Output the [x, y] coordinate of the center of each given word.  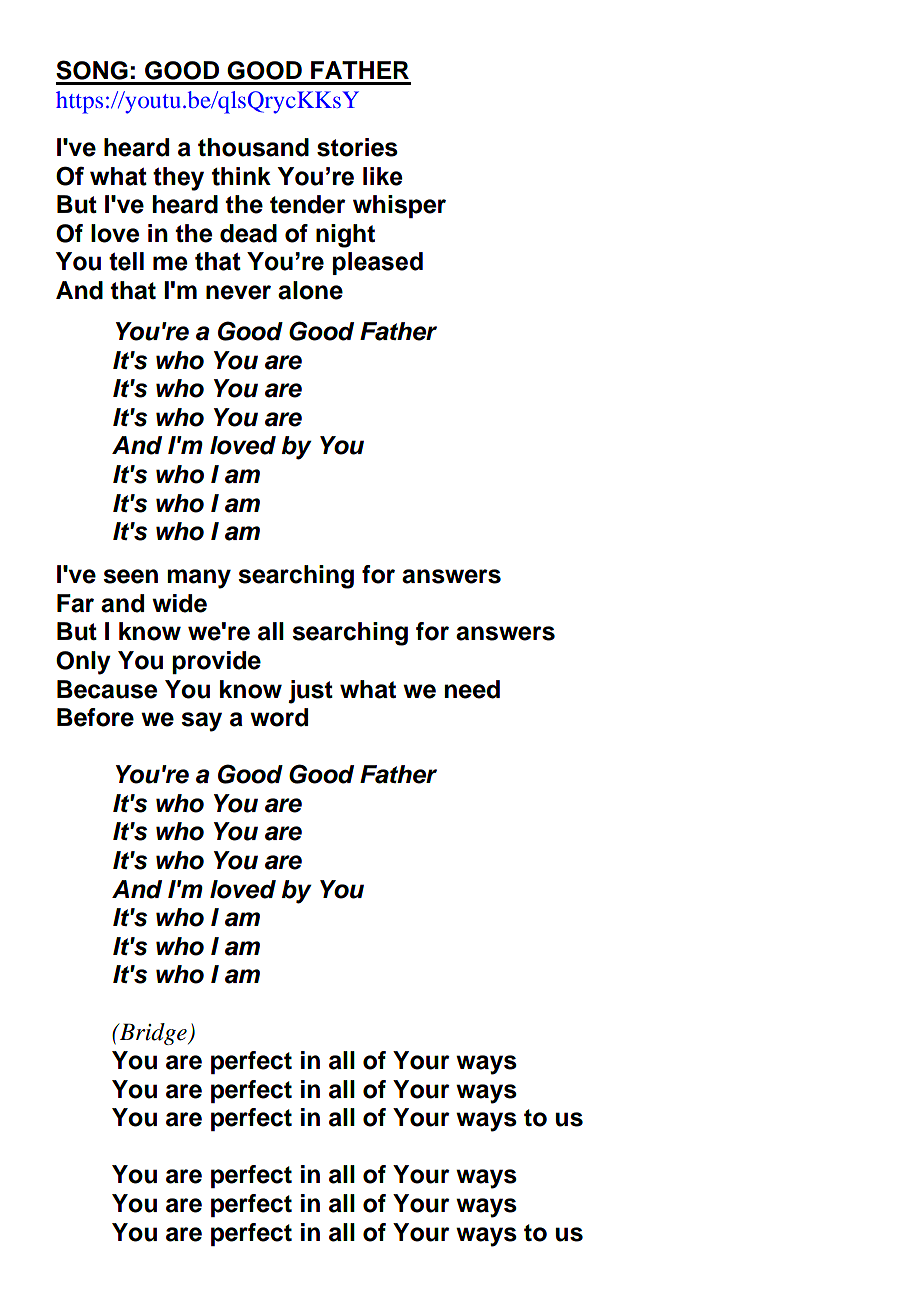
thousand [253, 147]
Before [95, 717]
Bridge [153, 1034]
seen [130, 576]
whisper [399, 206]
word [279, 717]
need [472, 689]
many [199, 579]
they [178, 179]
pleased [378, 263]
